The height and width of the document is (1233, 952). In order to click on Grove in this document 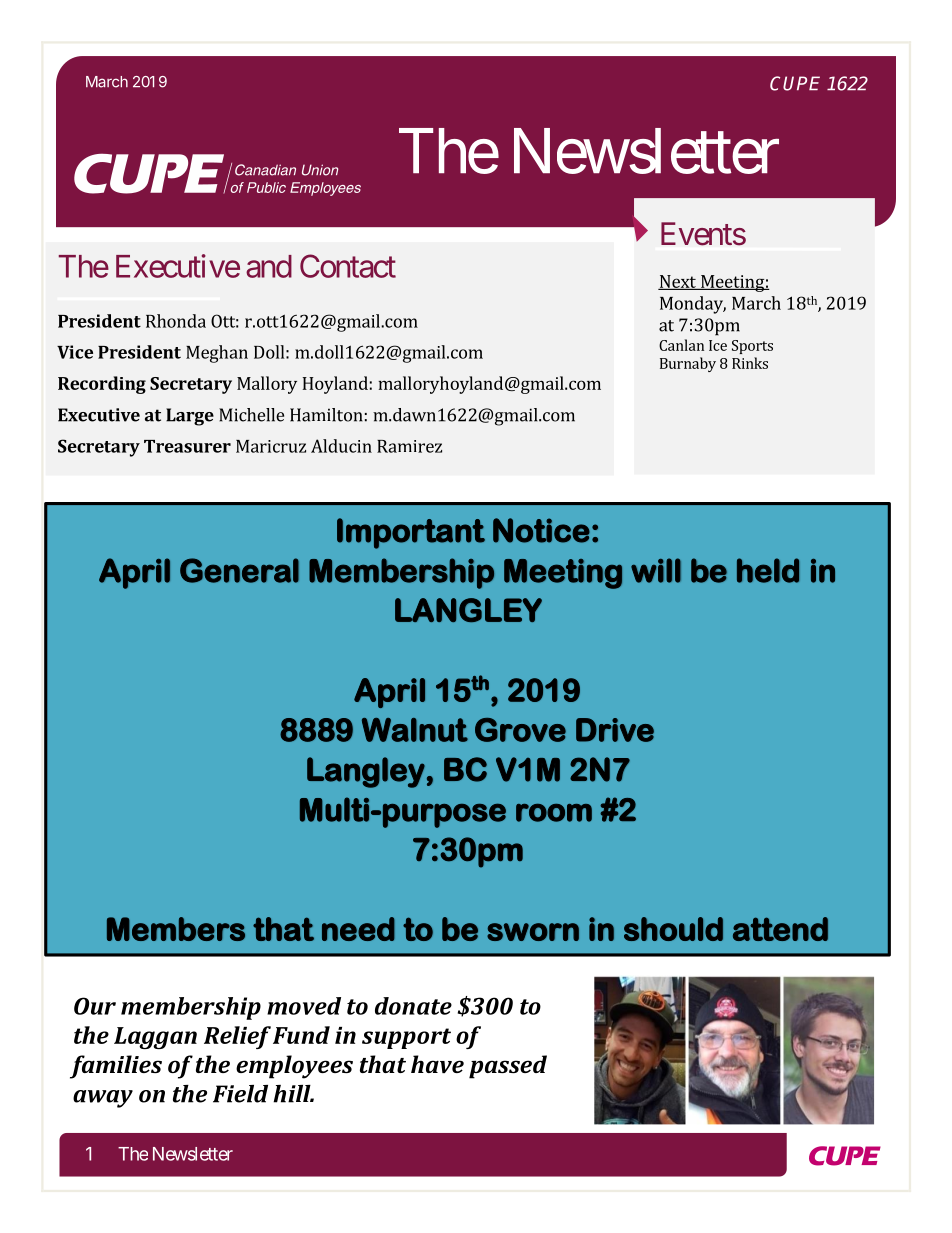, I will do `click(520, 730)`.
